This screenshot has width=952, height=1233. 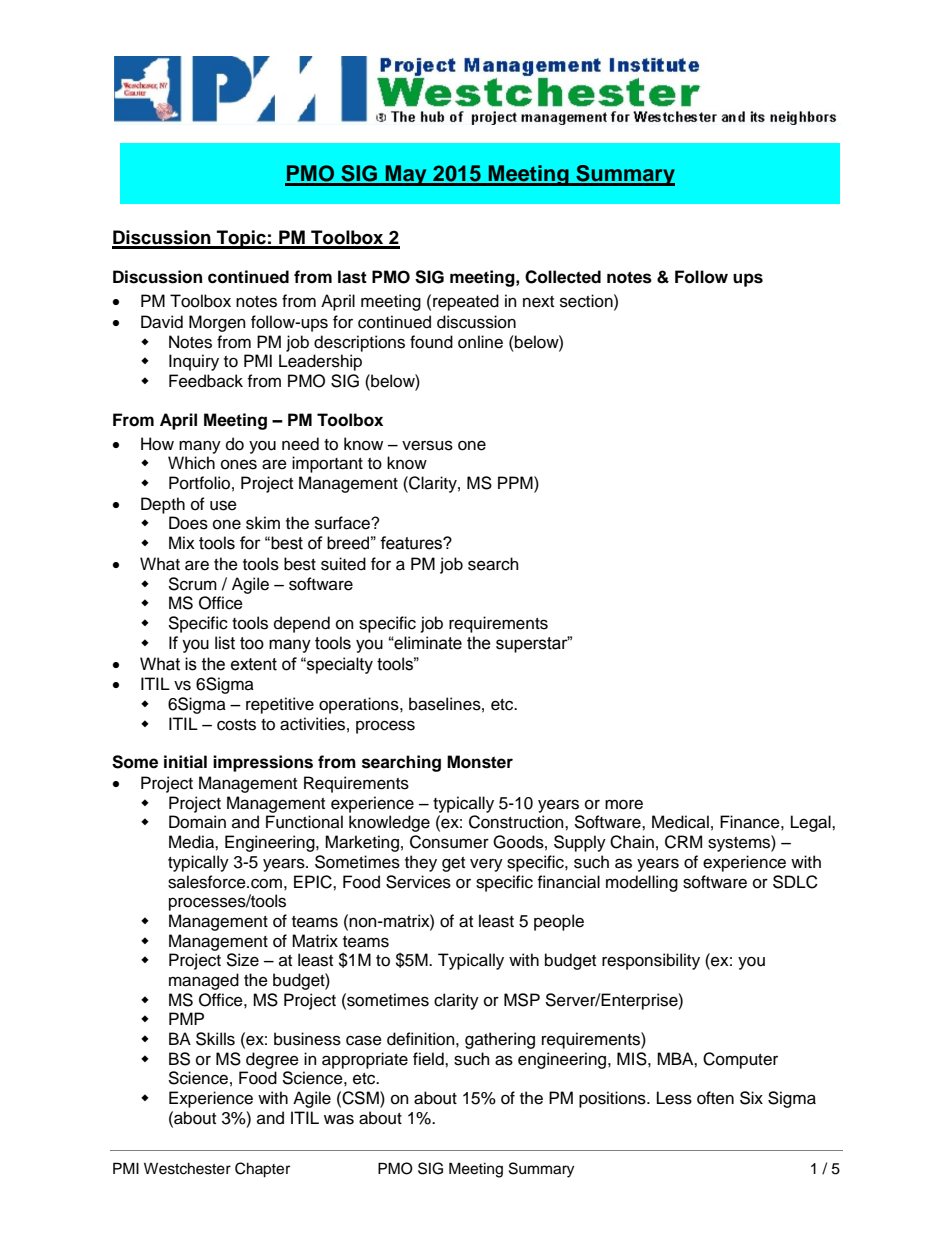 I want to click on extent, so click(x=254, y=664).
